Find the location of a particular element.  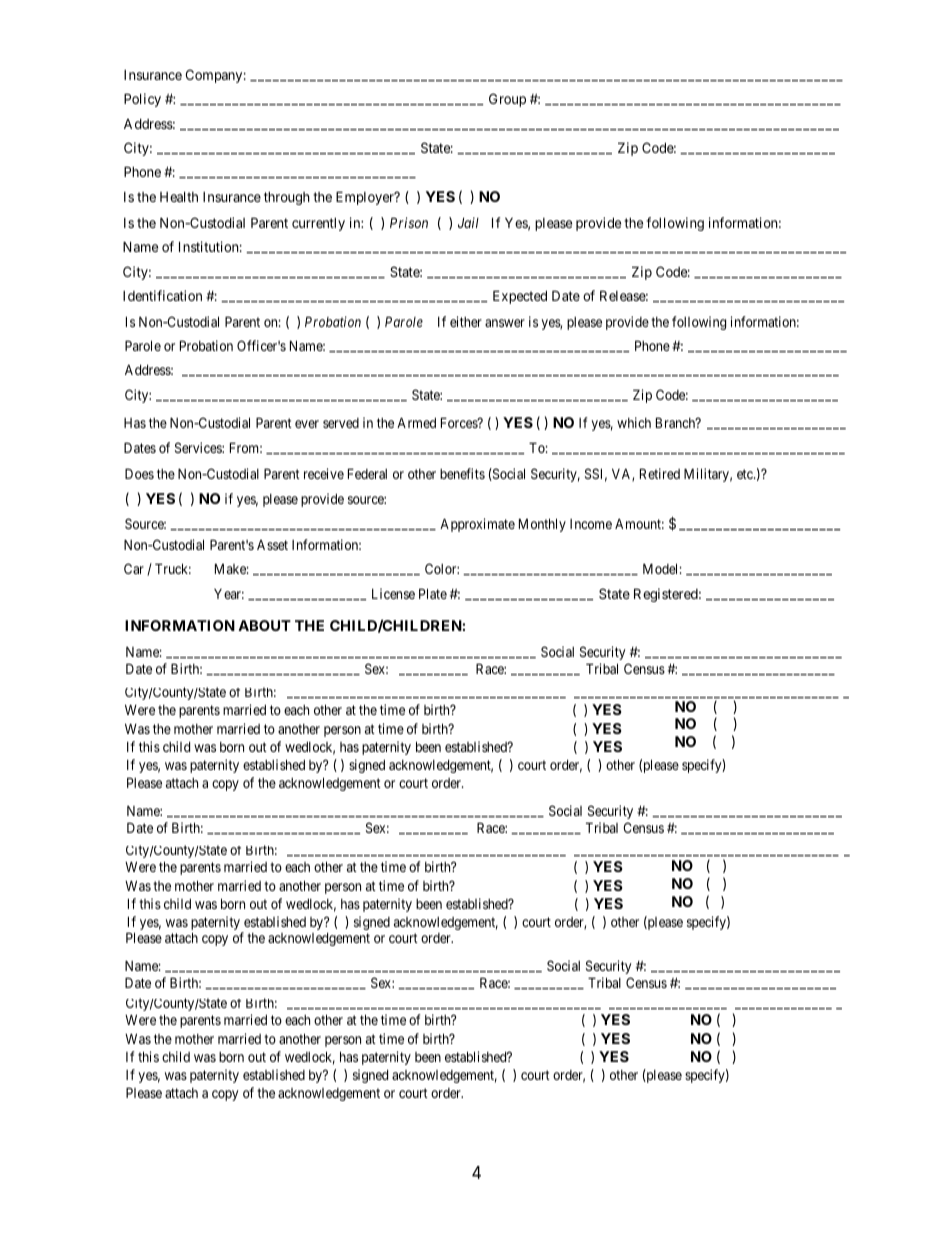

ABOUT is located at coordinates (264, 625).
